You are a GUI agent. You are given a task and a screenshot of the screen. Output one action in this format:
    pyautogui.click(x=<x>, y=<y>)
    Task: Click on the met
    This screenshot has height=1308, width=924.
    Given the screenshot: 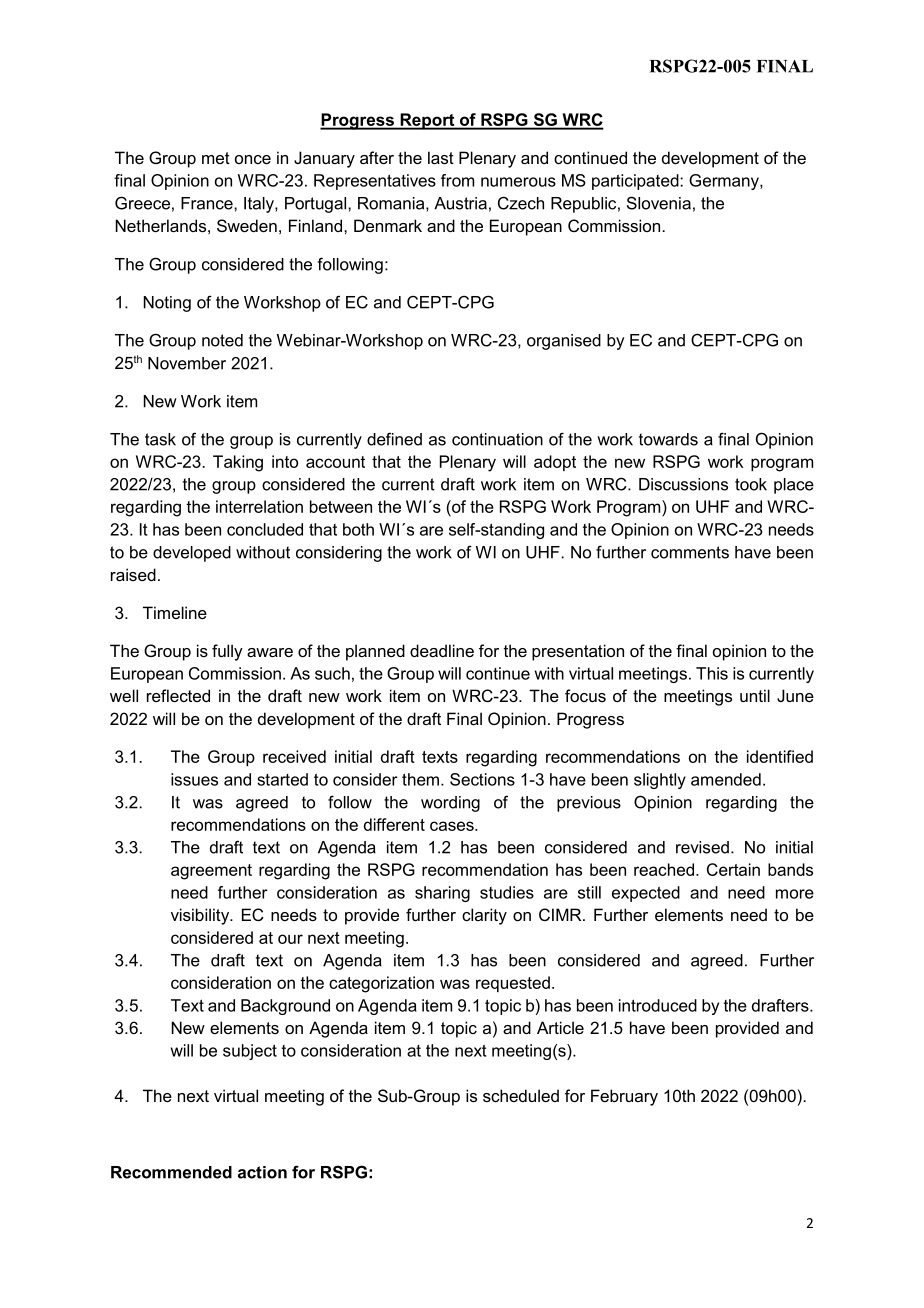 What is the action you would take?
    pyautogui.click(x=216, y=158)
